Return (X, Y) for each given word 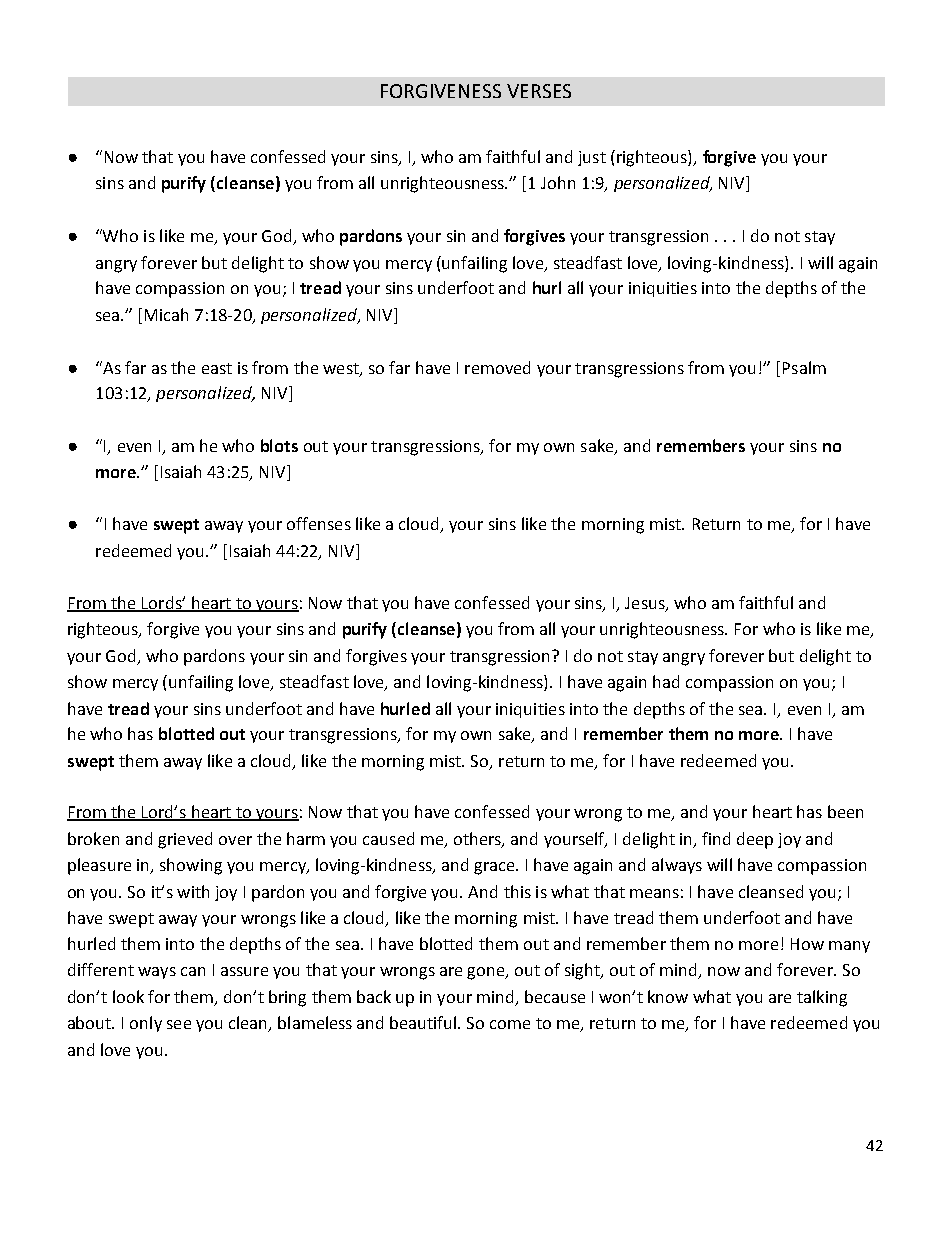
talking (822, 998)
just (592, 158)
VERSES (539, 91)
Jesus (646, 604)
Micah (166, 314)
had (666, 681)
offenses (319, 523)
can (193, 971)
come (510, 1024)
